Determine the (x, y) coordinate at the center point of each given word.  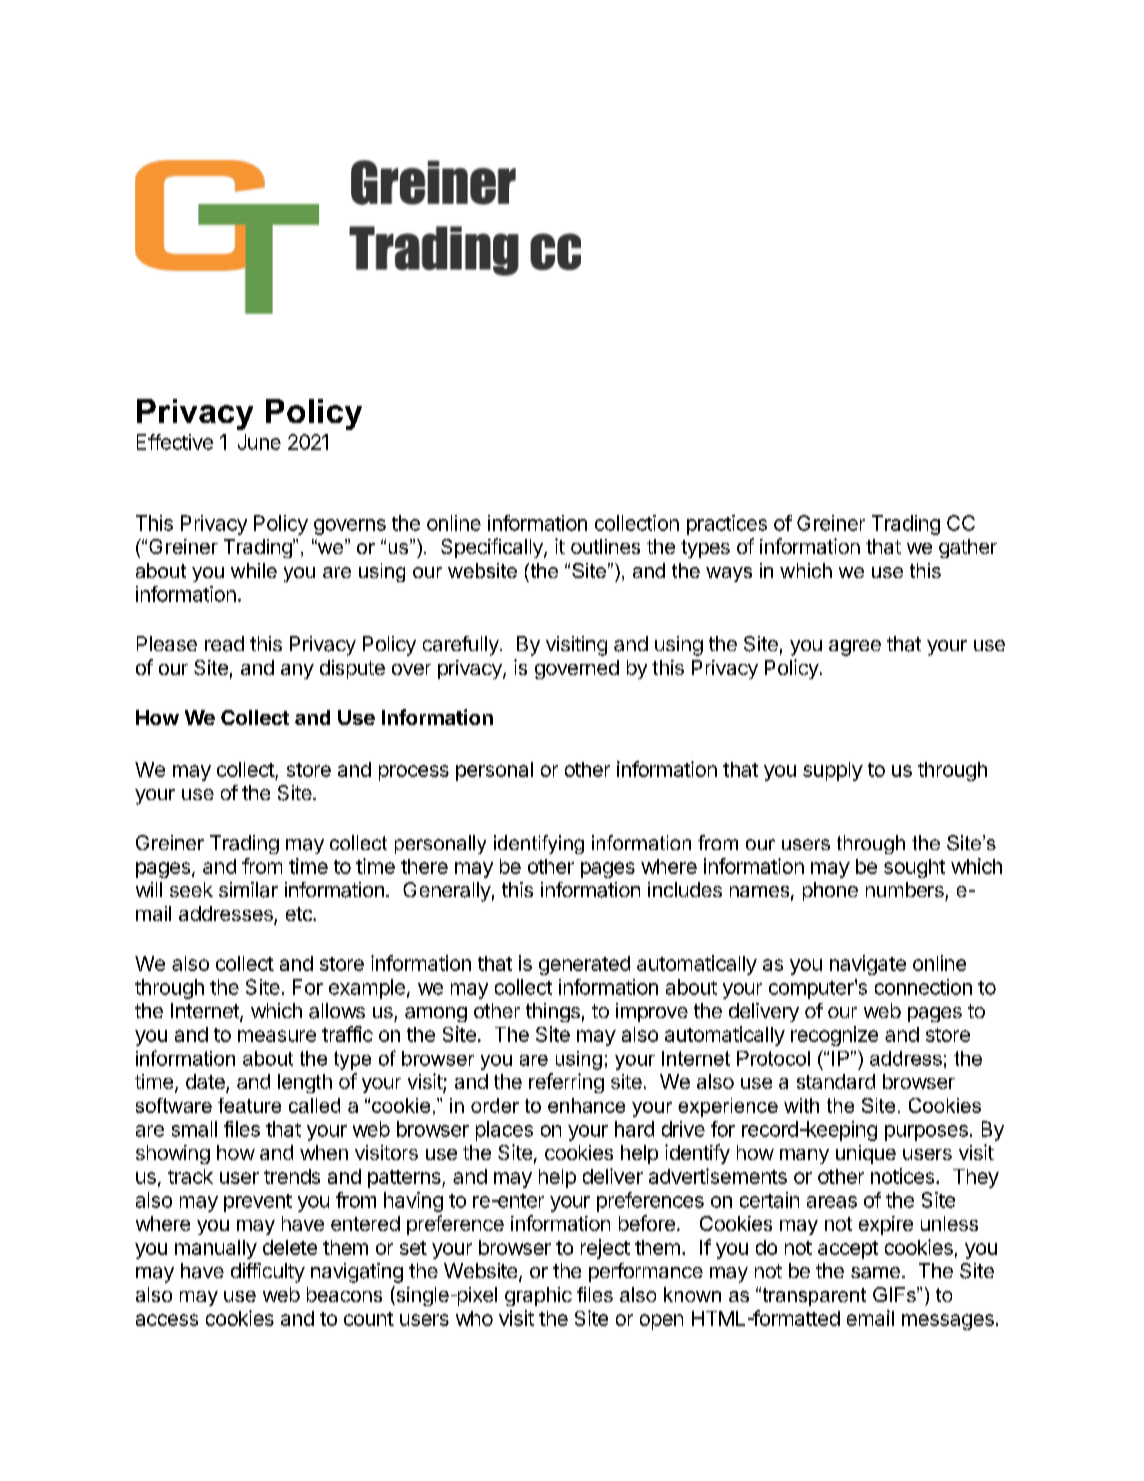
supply (833, 771)
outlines (605, 546)
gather (968, 548)
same (875, 1273)
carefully (461, 646)
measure (277, 1036)
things (553, 1012)
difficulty (268, 1273)
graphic (538, 1296)
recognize (834, 1036)
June (259, 442)
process (414, 773)
